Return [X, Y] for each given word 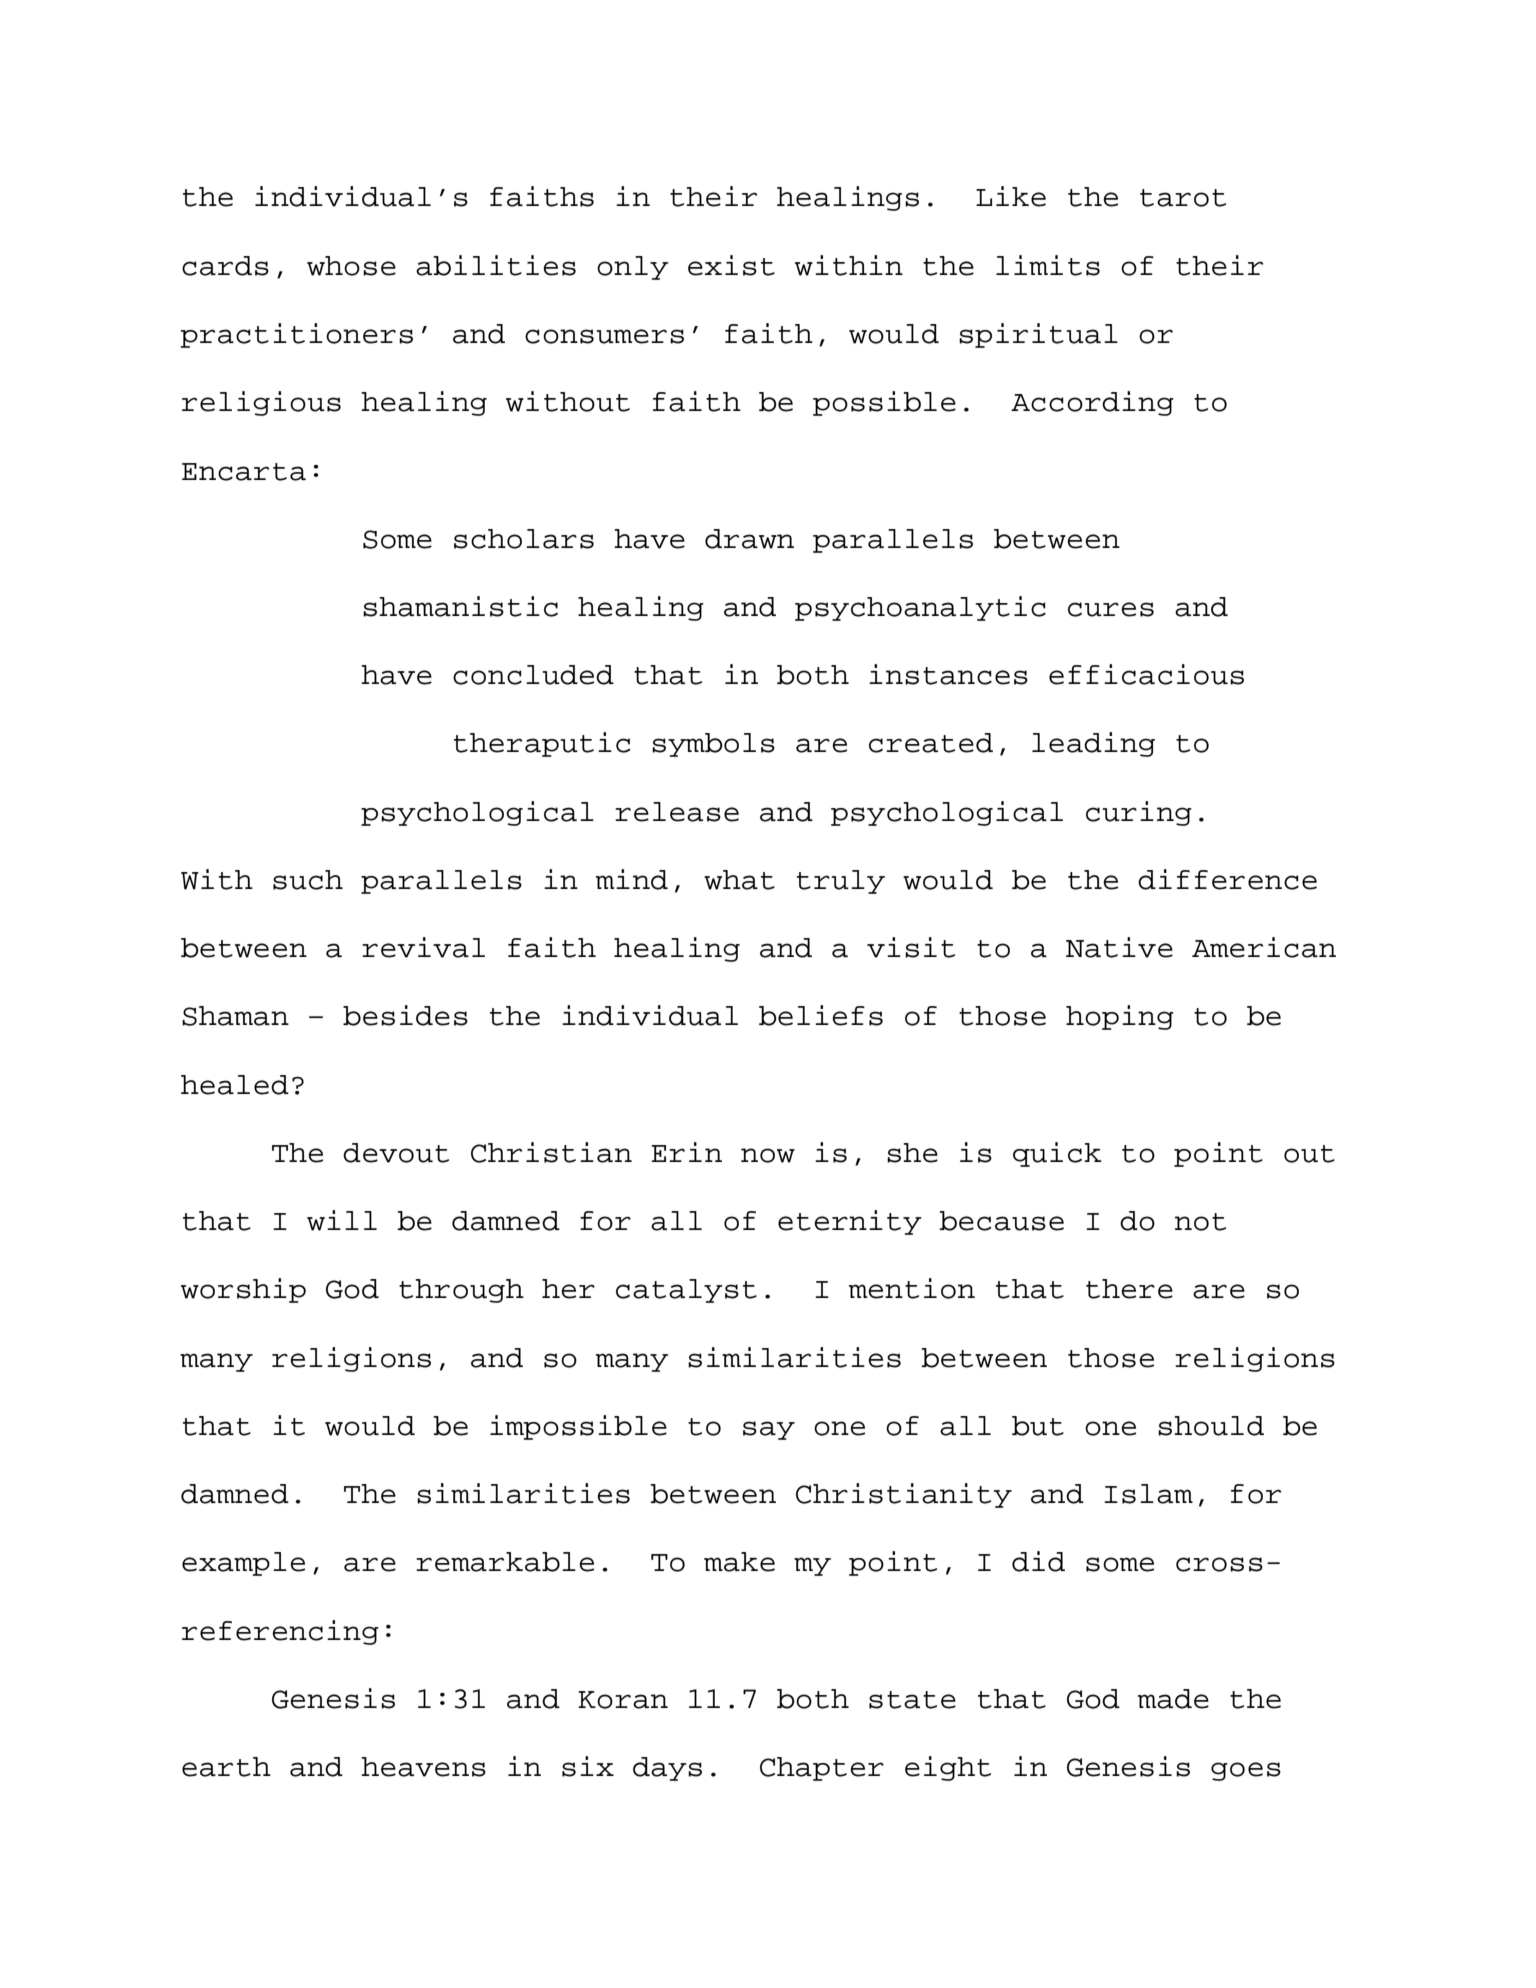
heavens [423, 1767]
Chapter [822, 1769]
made [1173, 1699]
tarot [1183, 198]
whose [351, 266]
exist [731, 265]
